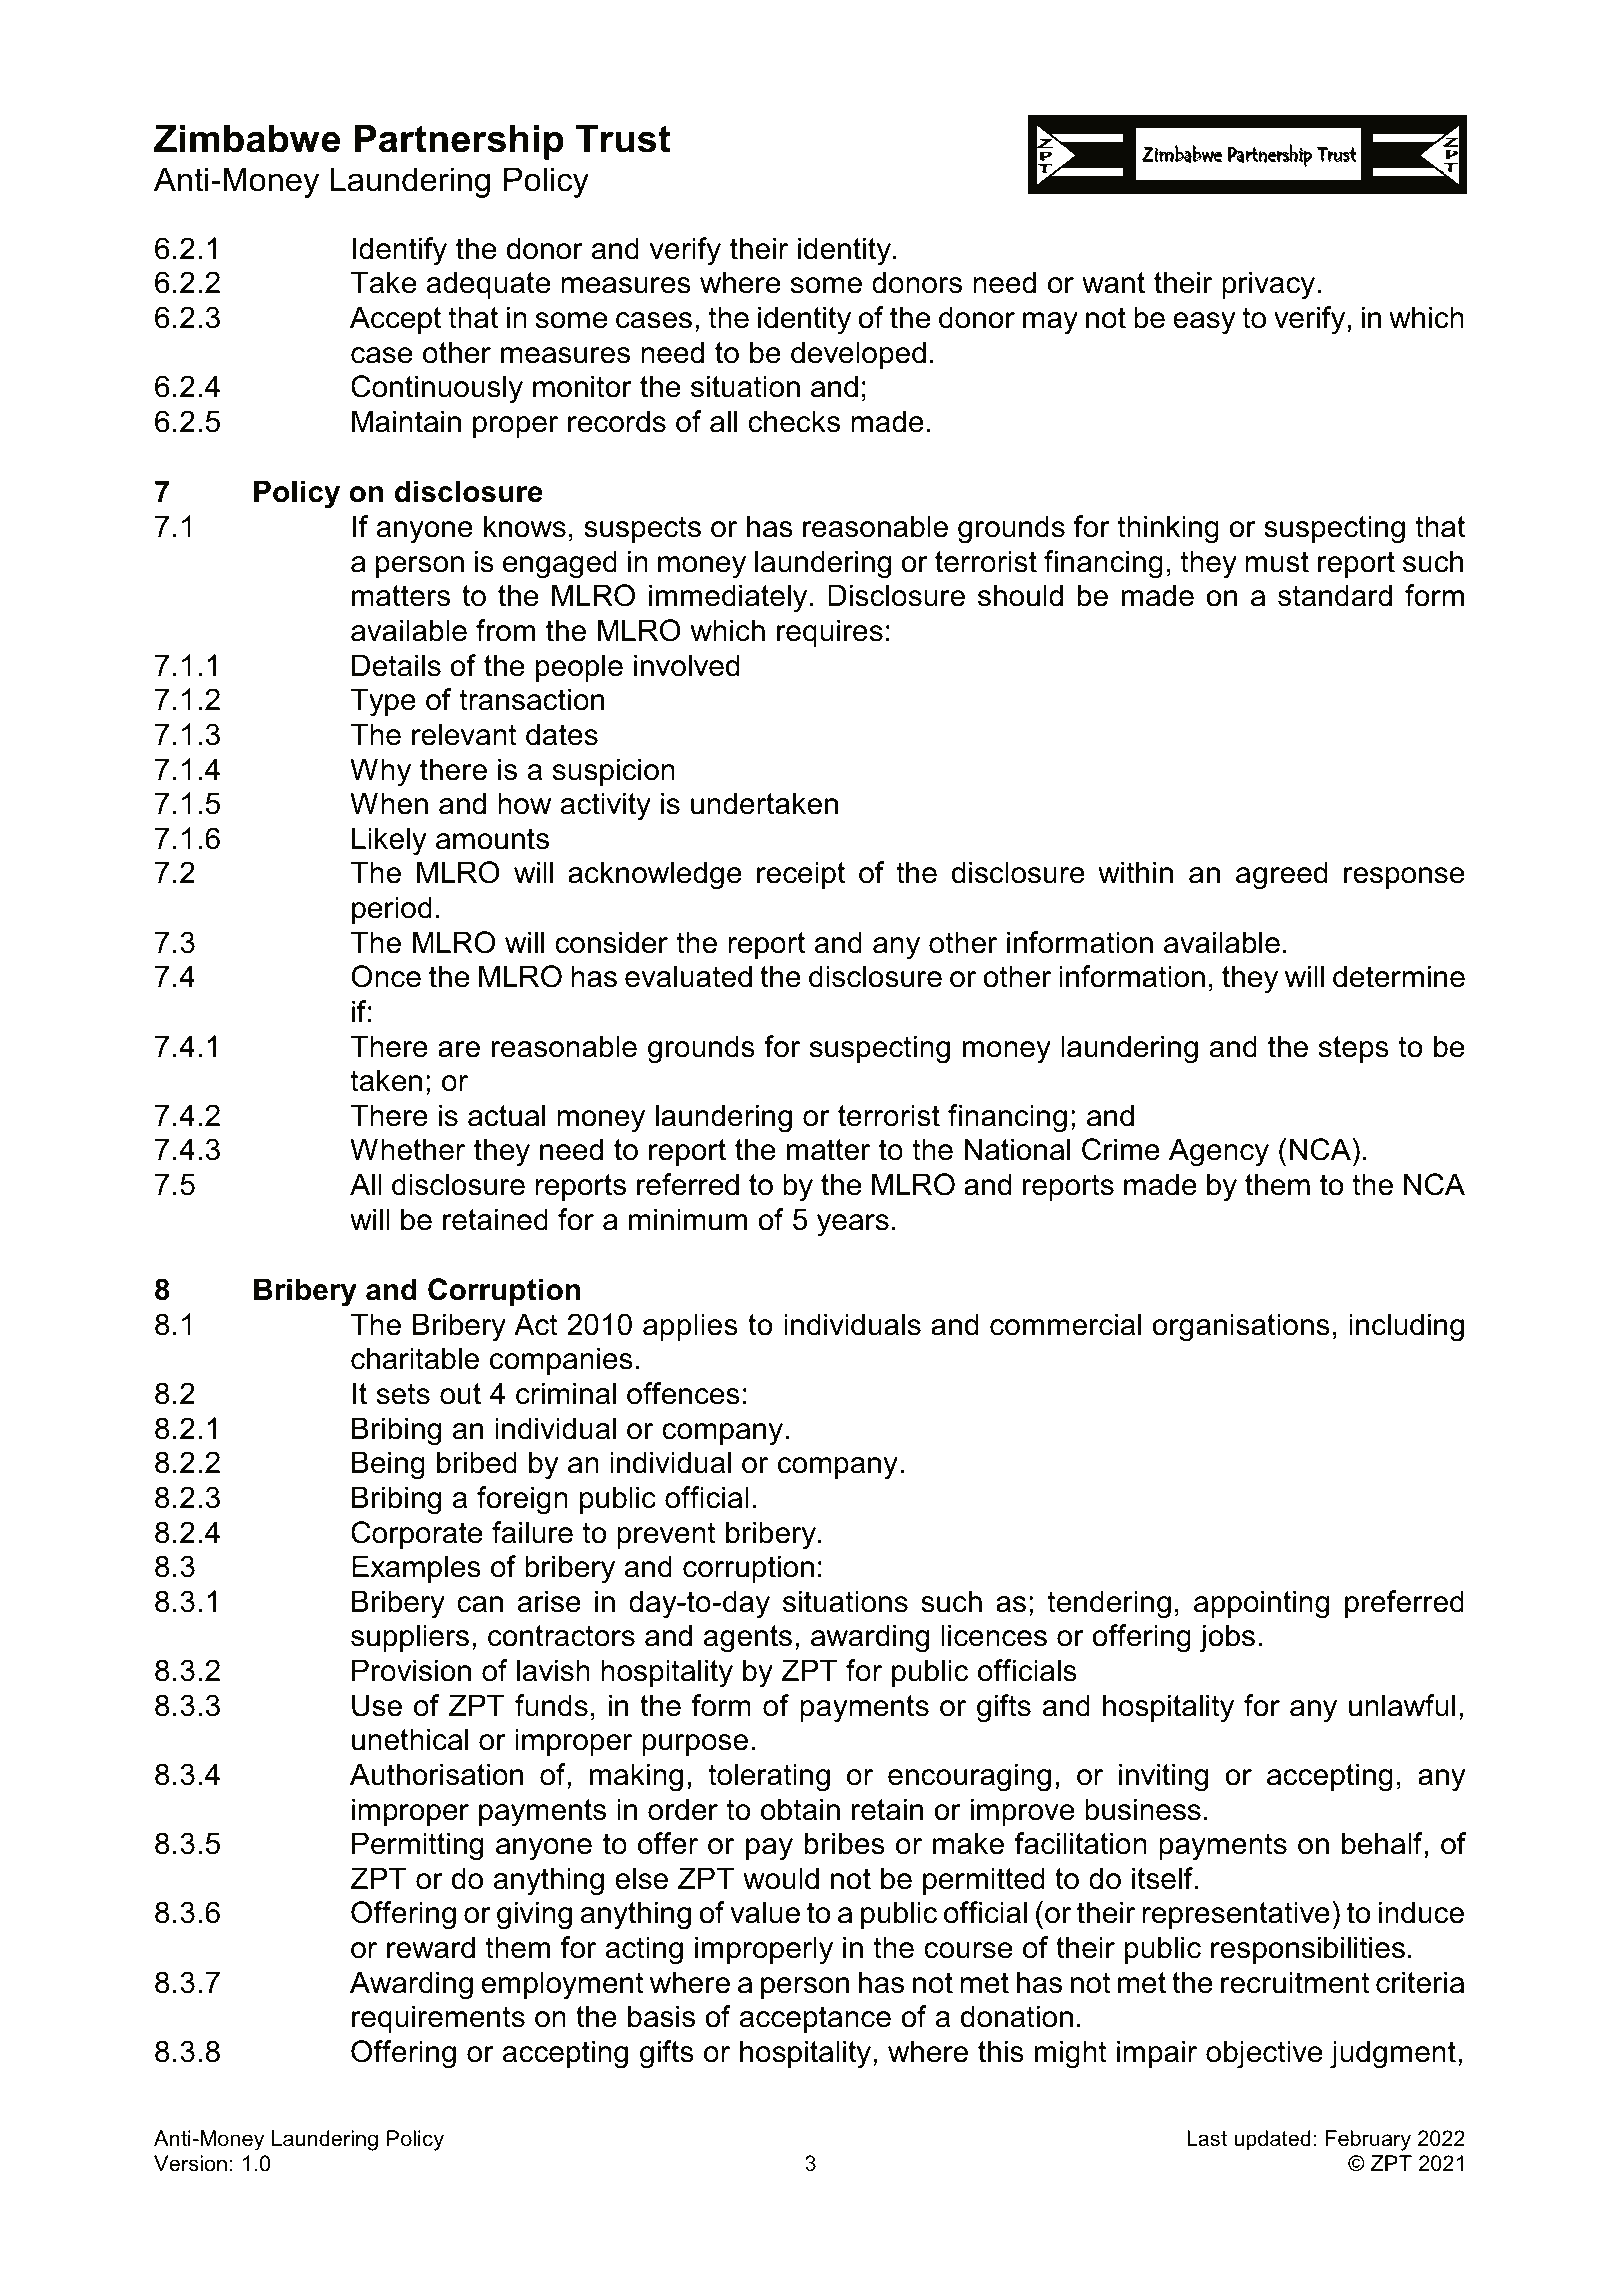 The width and height of the document is (1621, 2292). I want to click on Type, so click(383, 702).
